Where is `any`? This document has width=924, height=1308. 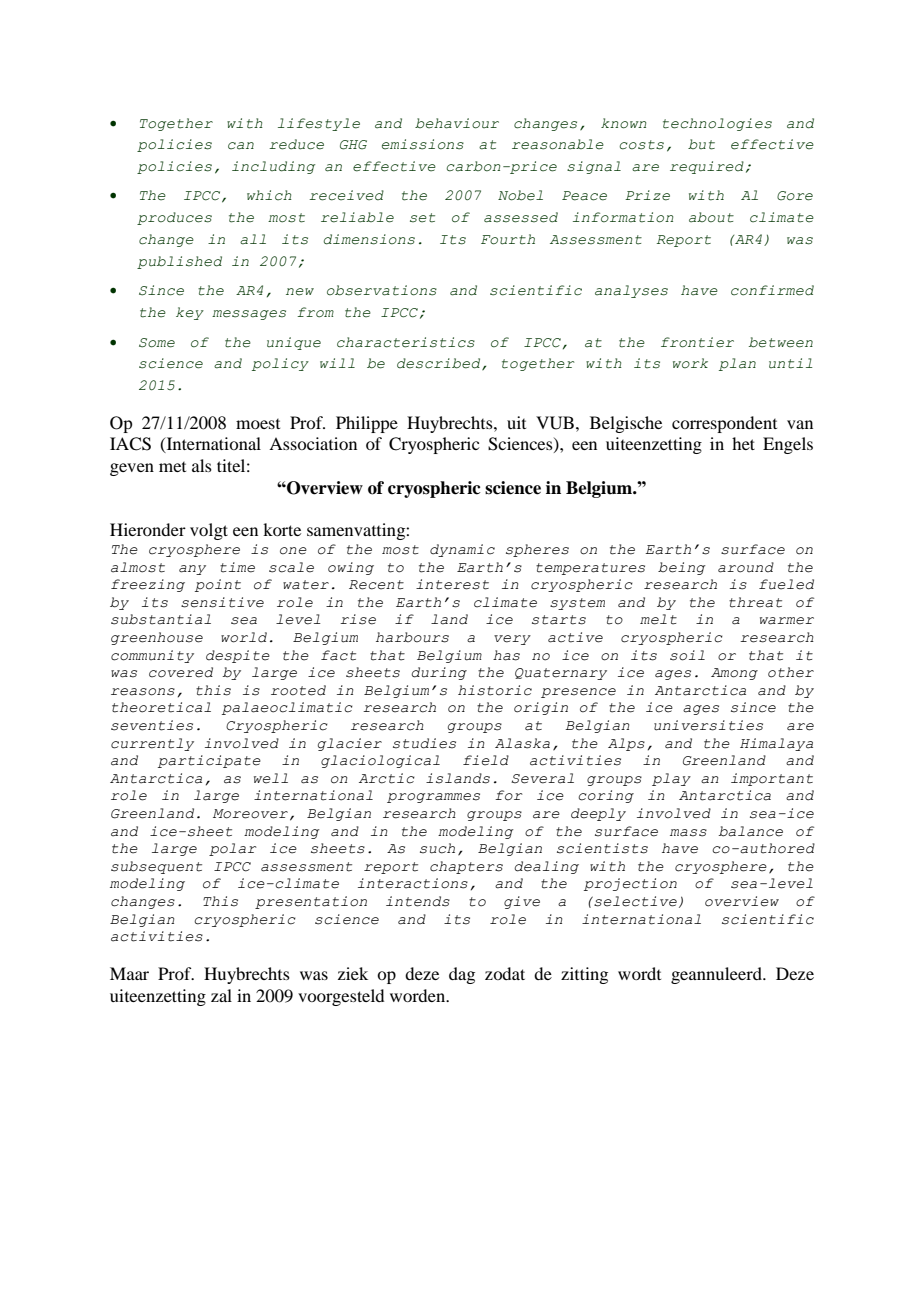 any is located at coordinates (192, 570).
